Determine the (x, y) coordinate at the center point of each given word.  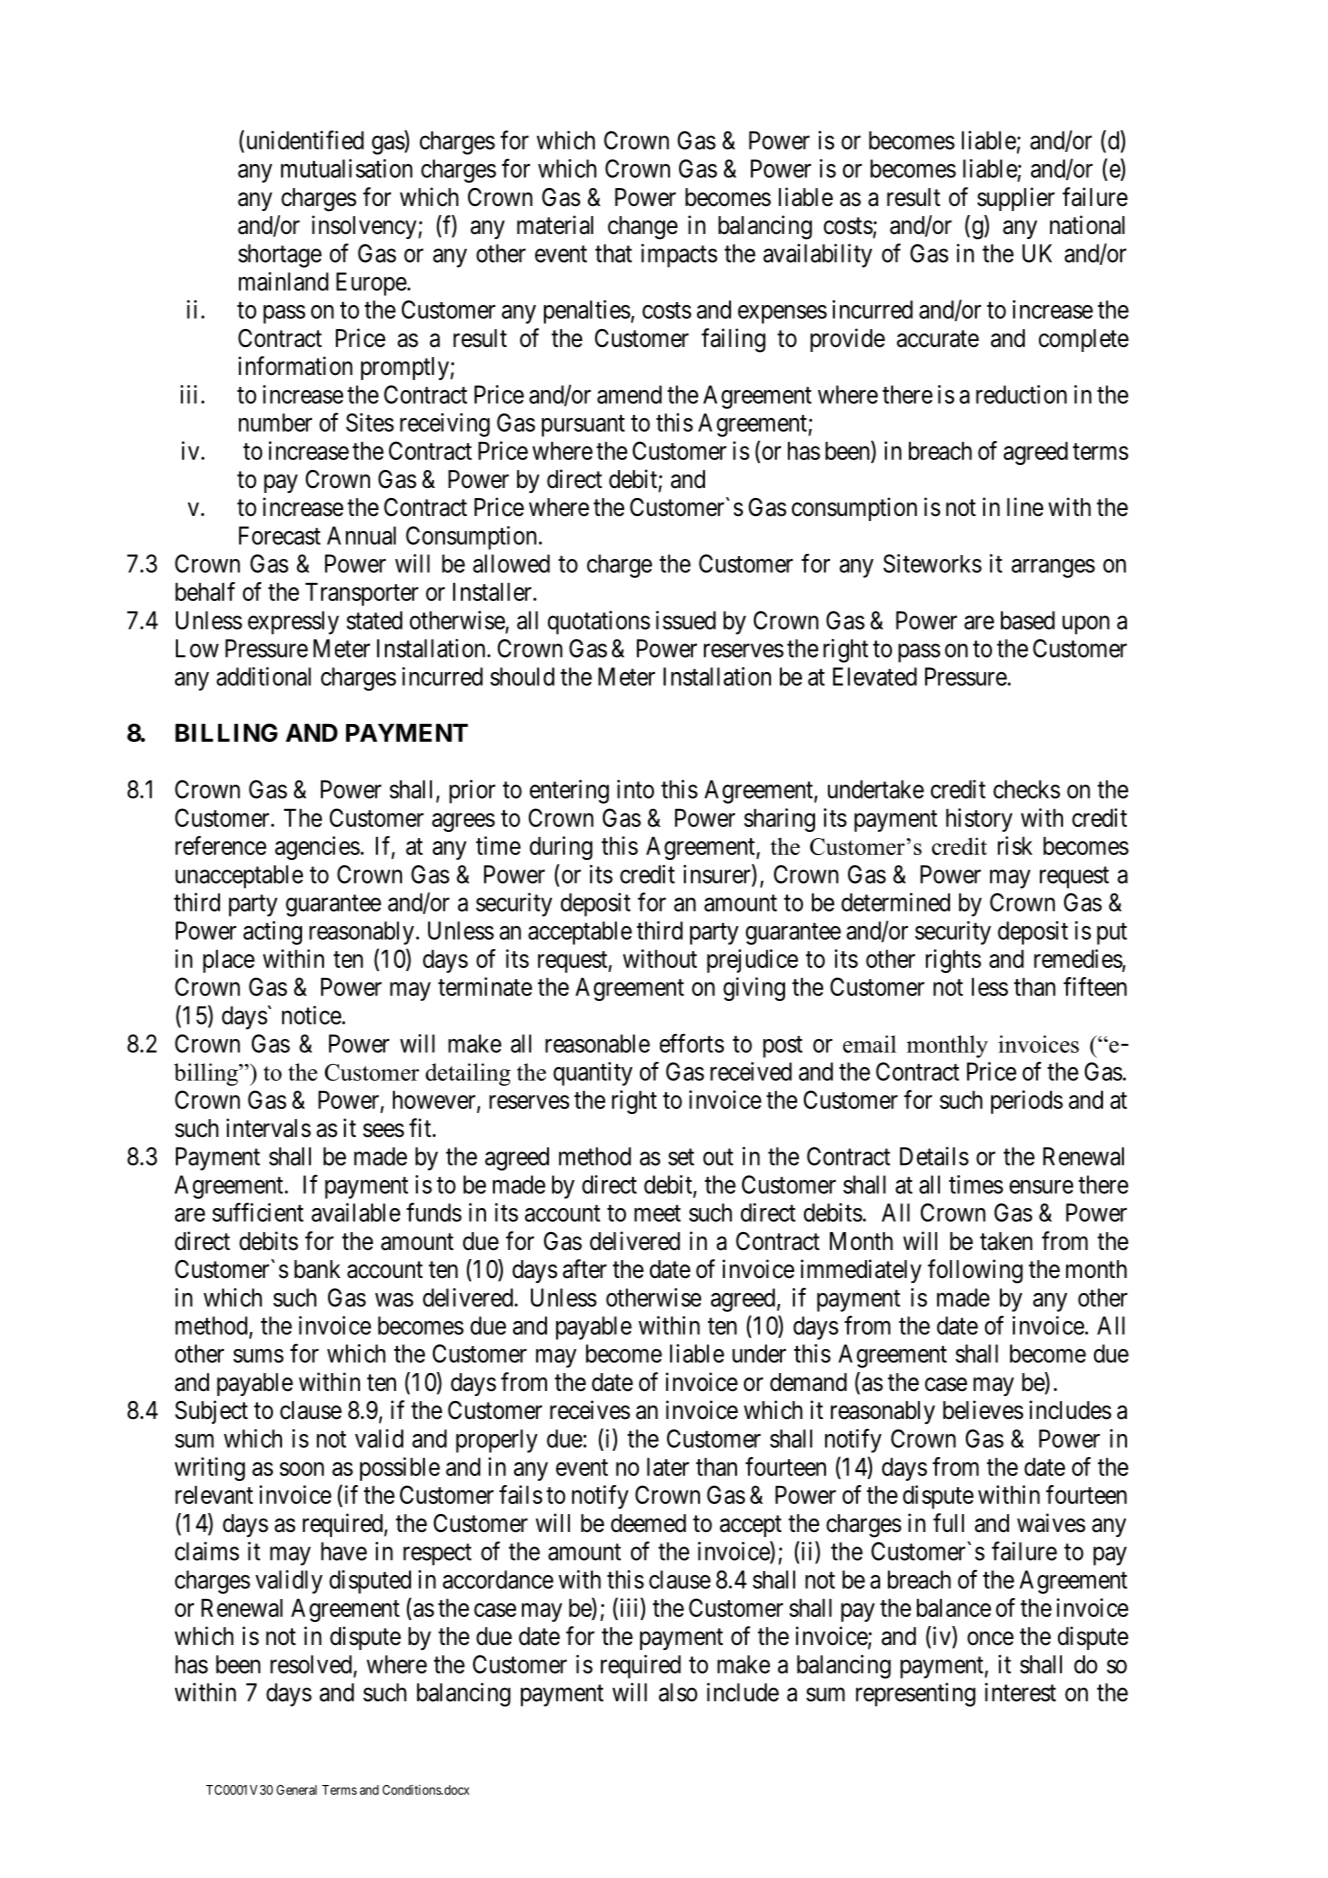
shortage (280, 256)
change (643, 228)
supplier (1016, 199)
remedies (1078, 959)
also (678, 1692)
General (296, 1790)
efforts (692, 1043)
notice (311, 1015)
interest (1020, 1692)
